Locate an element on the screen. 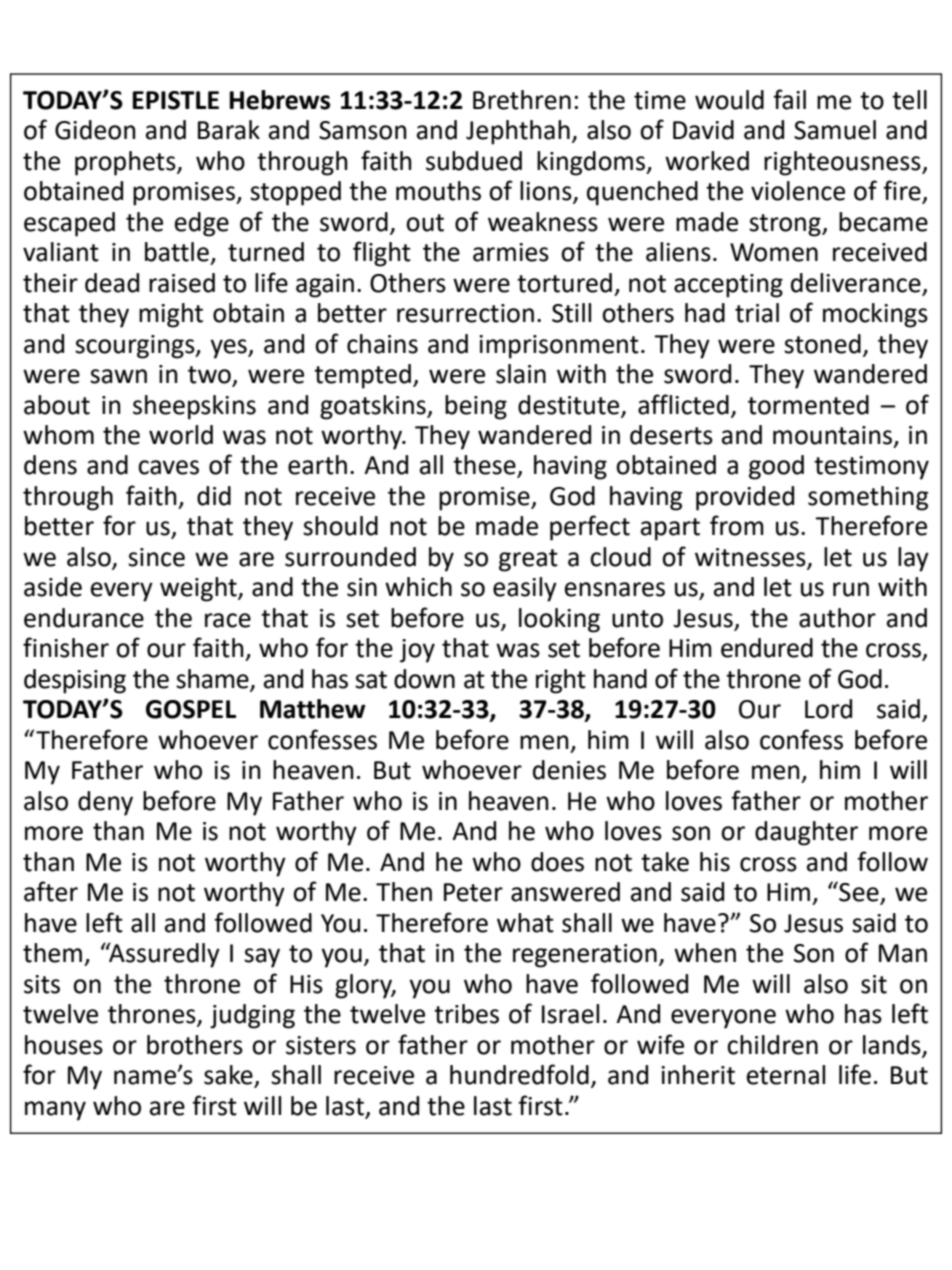  sake is located at coordinates (229, 1076).
